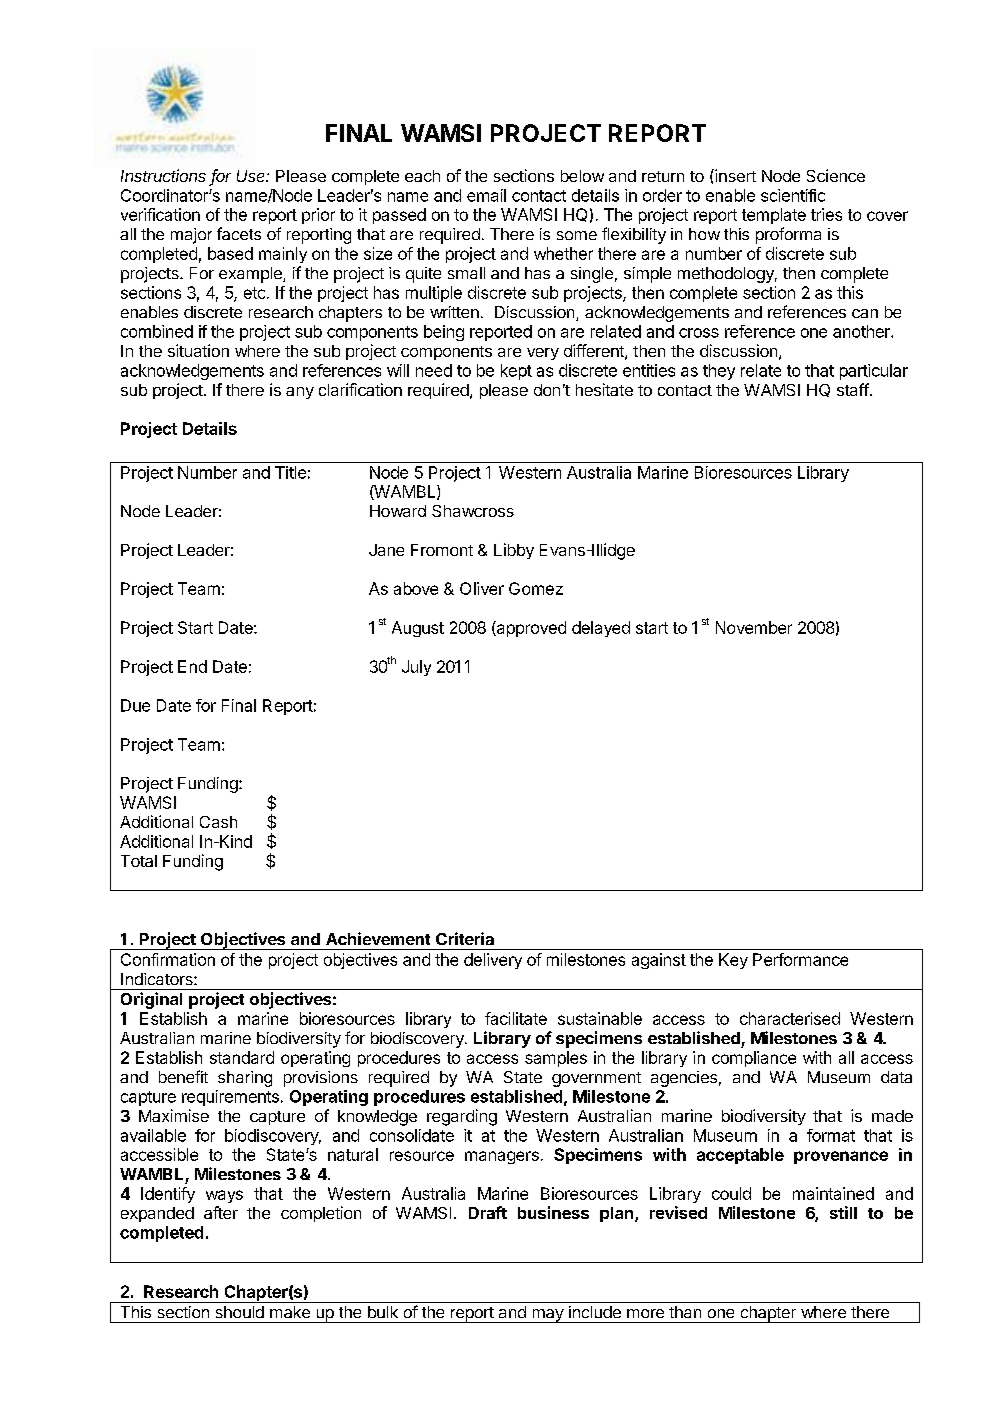 The image size is (1006, 1423). Describe the element at coordinates (192, 666) in the page. I see `End` at that location.
